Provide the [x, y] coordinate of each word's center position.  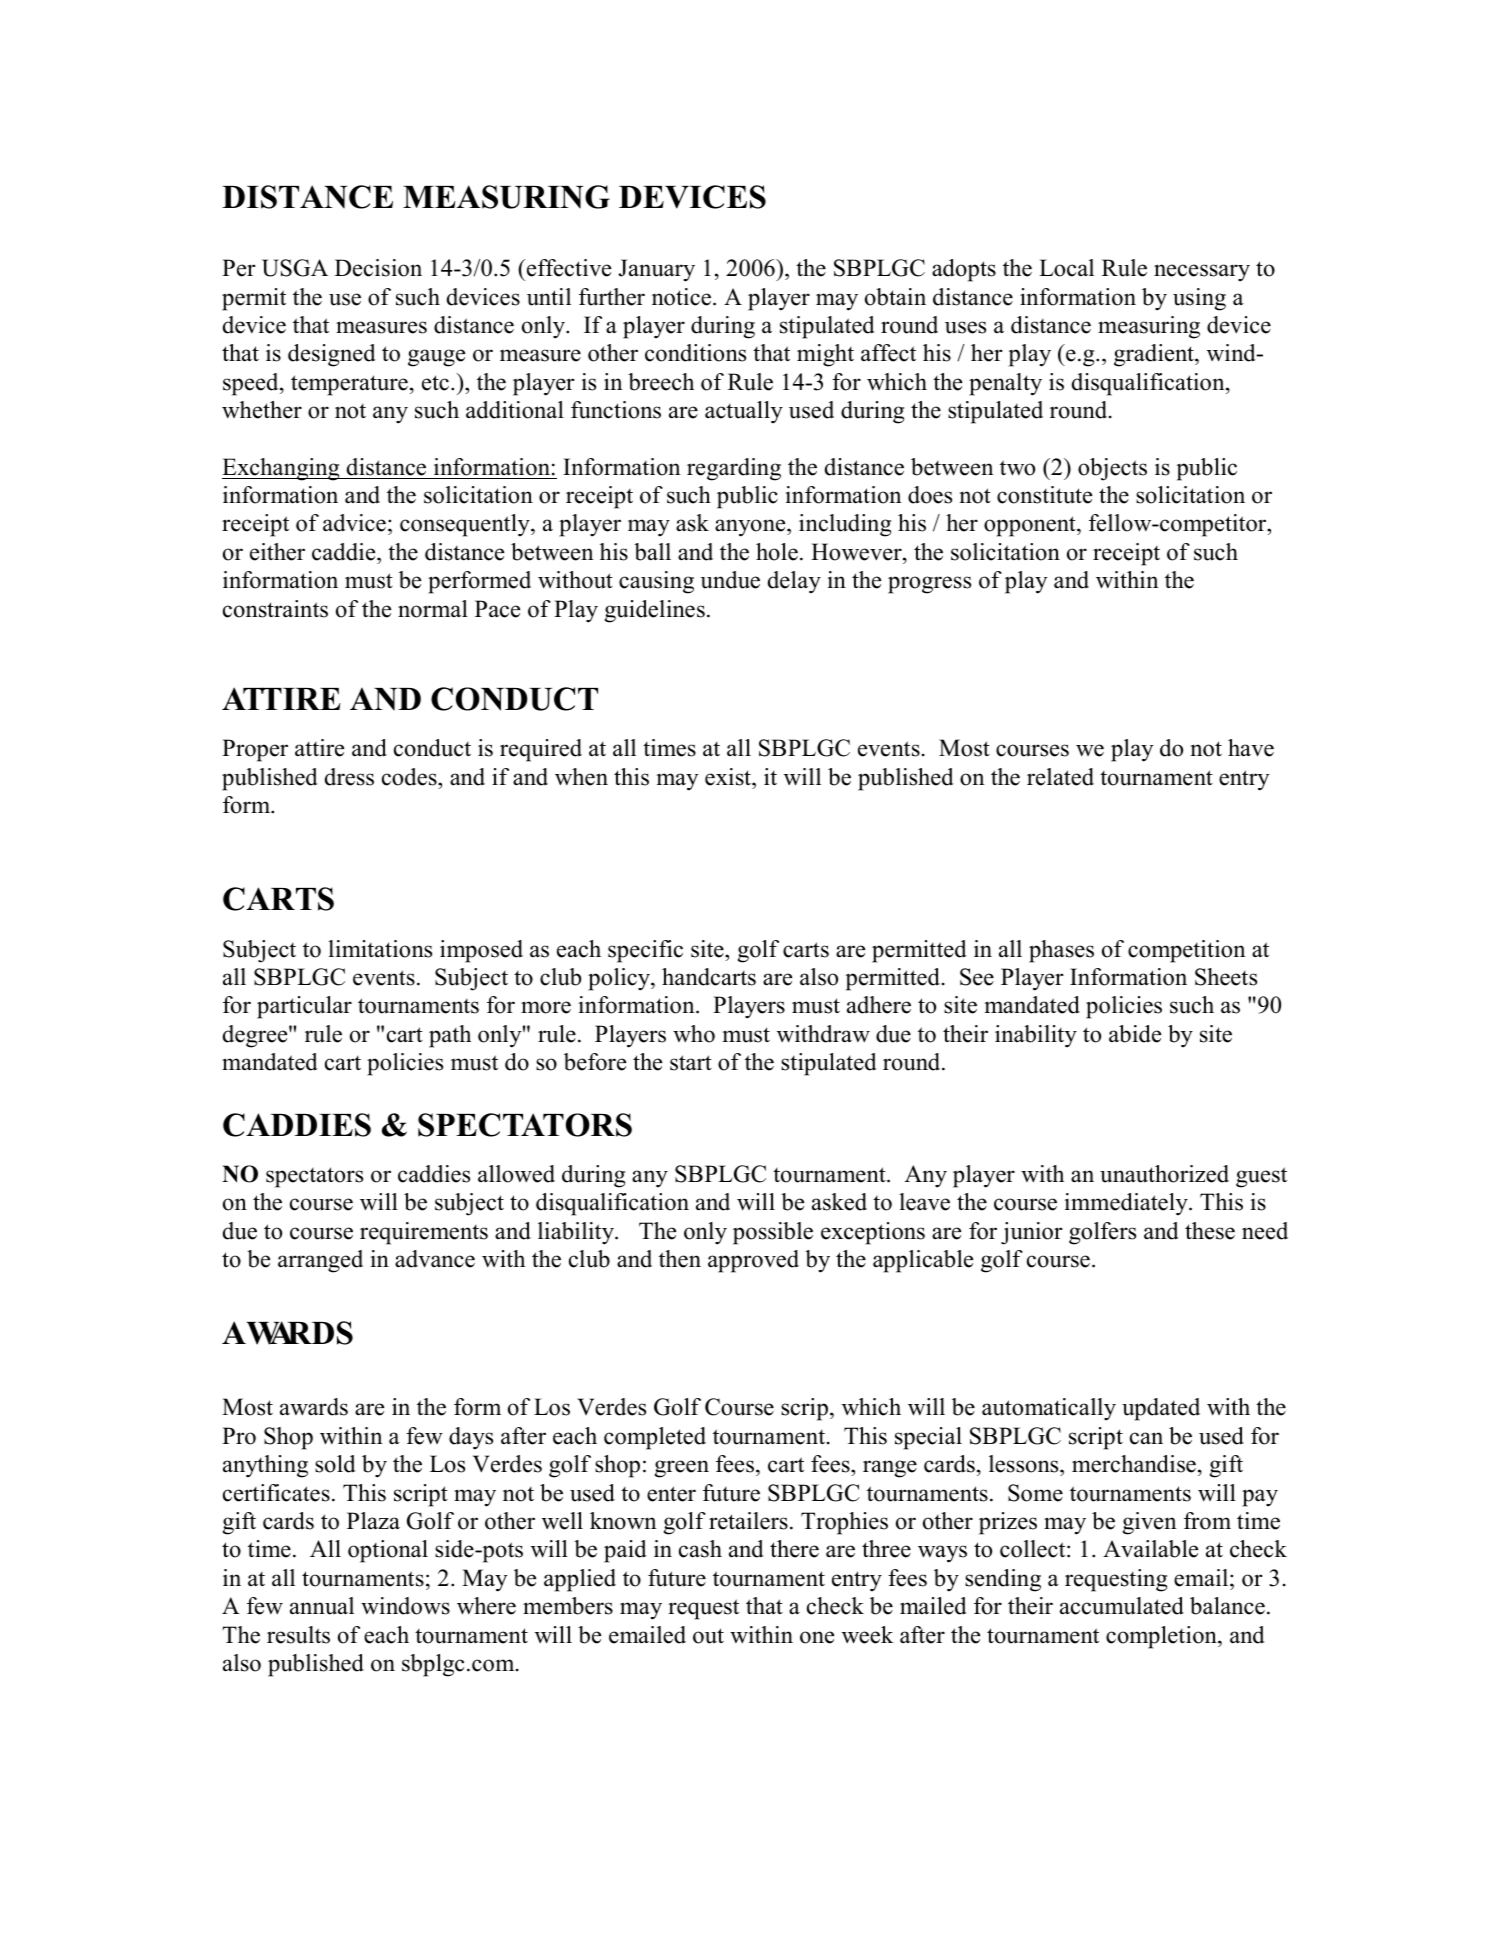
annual [322, 1606]
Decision [378, 268]
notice [681, 297]
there [794, 1549]
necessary [1202, 273]
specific [645, 951]
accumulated [1122, 1606]
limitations [380, 949]
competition [1186, 951]
